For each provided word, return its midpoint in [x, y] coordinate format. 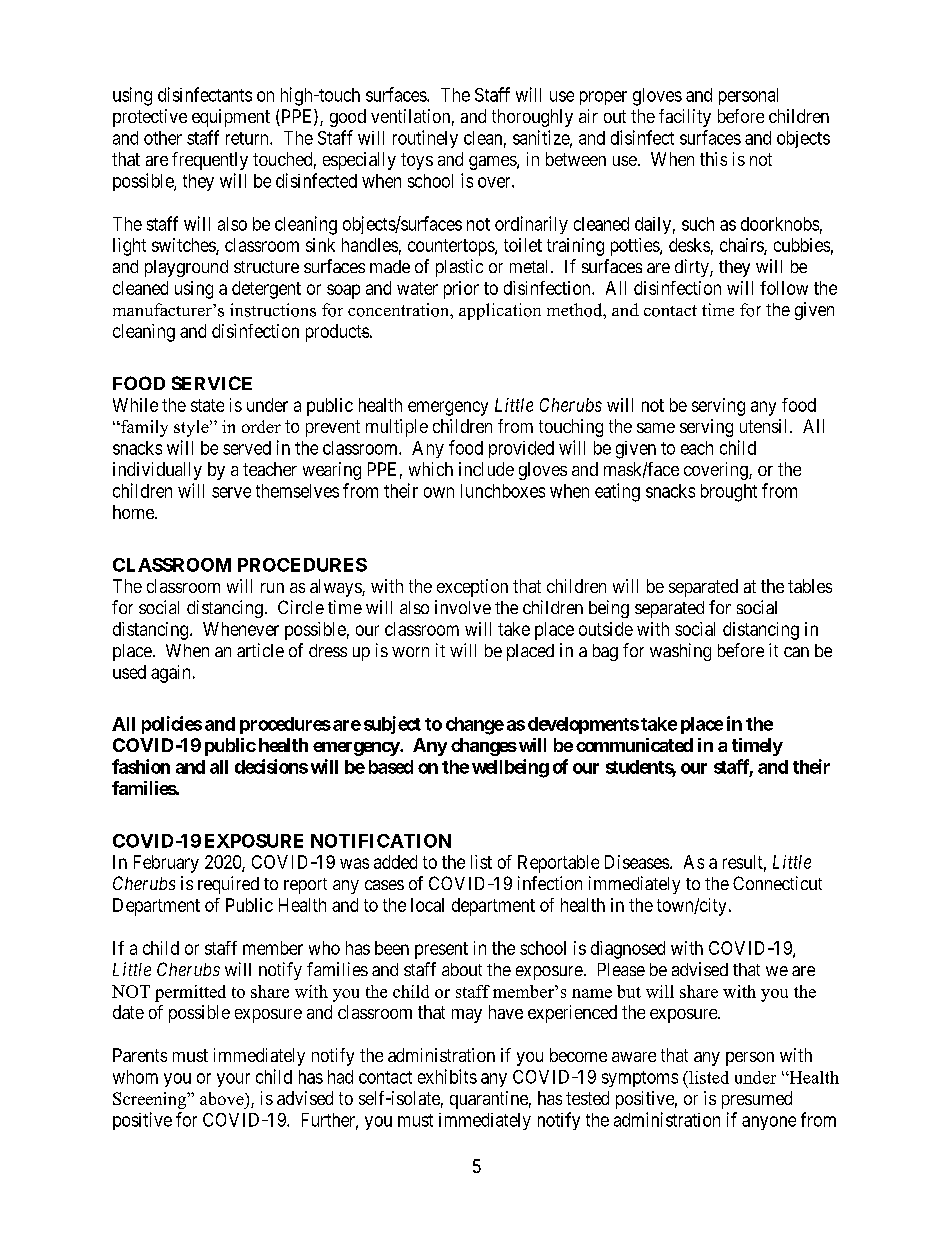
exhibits [447, 1076]
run [272, 588]
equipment [231, 118]
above [223, 1098]
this [713, 159]
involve [463, 607]
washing [680, 652]
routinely [425, 139]
